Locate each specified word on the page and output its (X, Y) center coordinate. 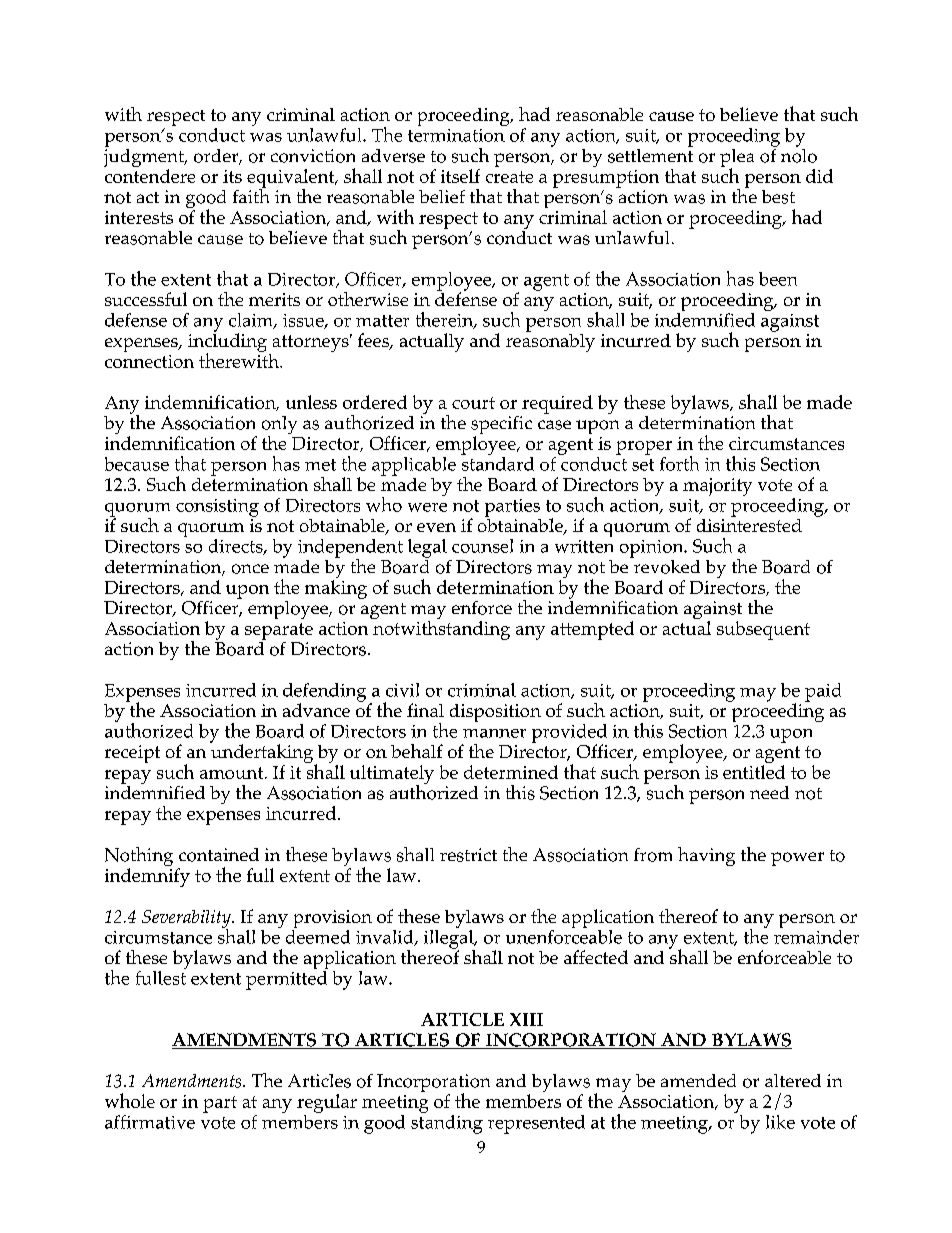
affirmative (150, 1122)
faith (251, 194)
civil (402, 690)
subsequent (763, 630)
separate (279, 631)
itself (460, 176)
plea (737, 159)
